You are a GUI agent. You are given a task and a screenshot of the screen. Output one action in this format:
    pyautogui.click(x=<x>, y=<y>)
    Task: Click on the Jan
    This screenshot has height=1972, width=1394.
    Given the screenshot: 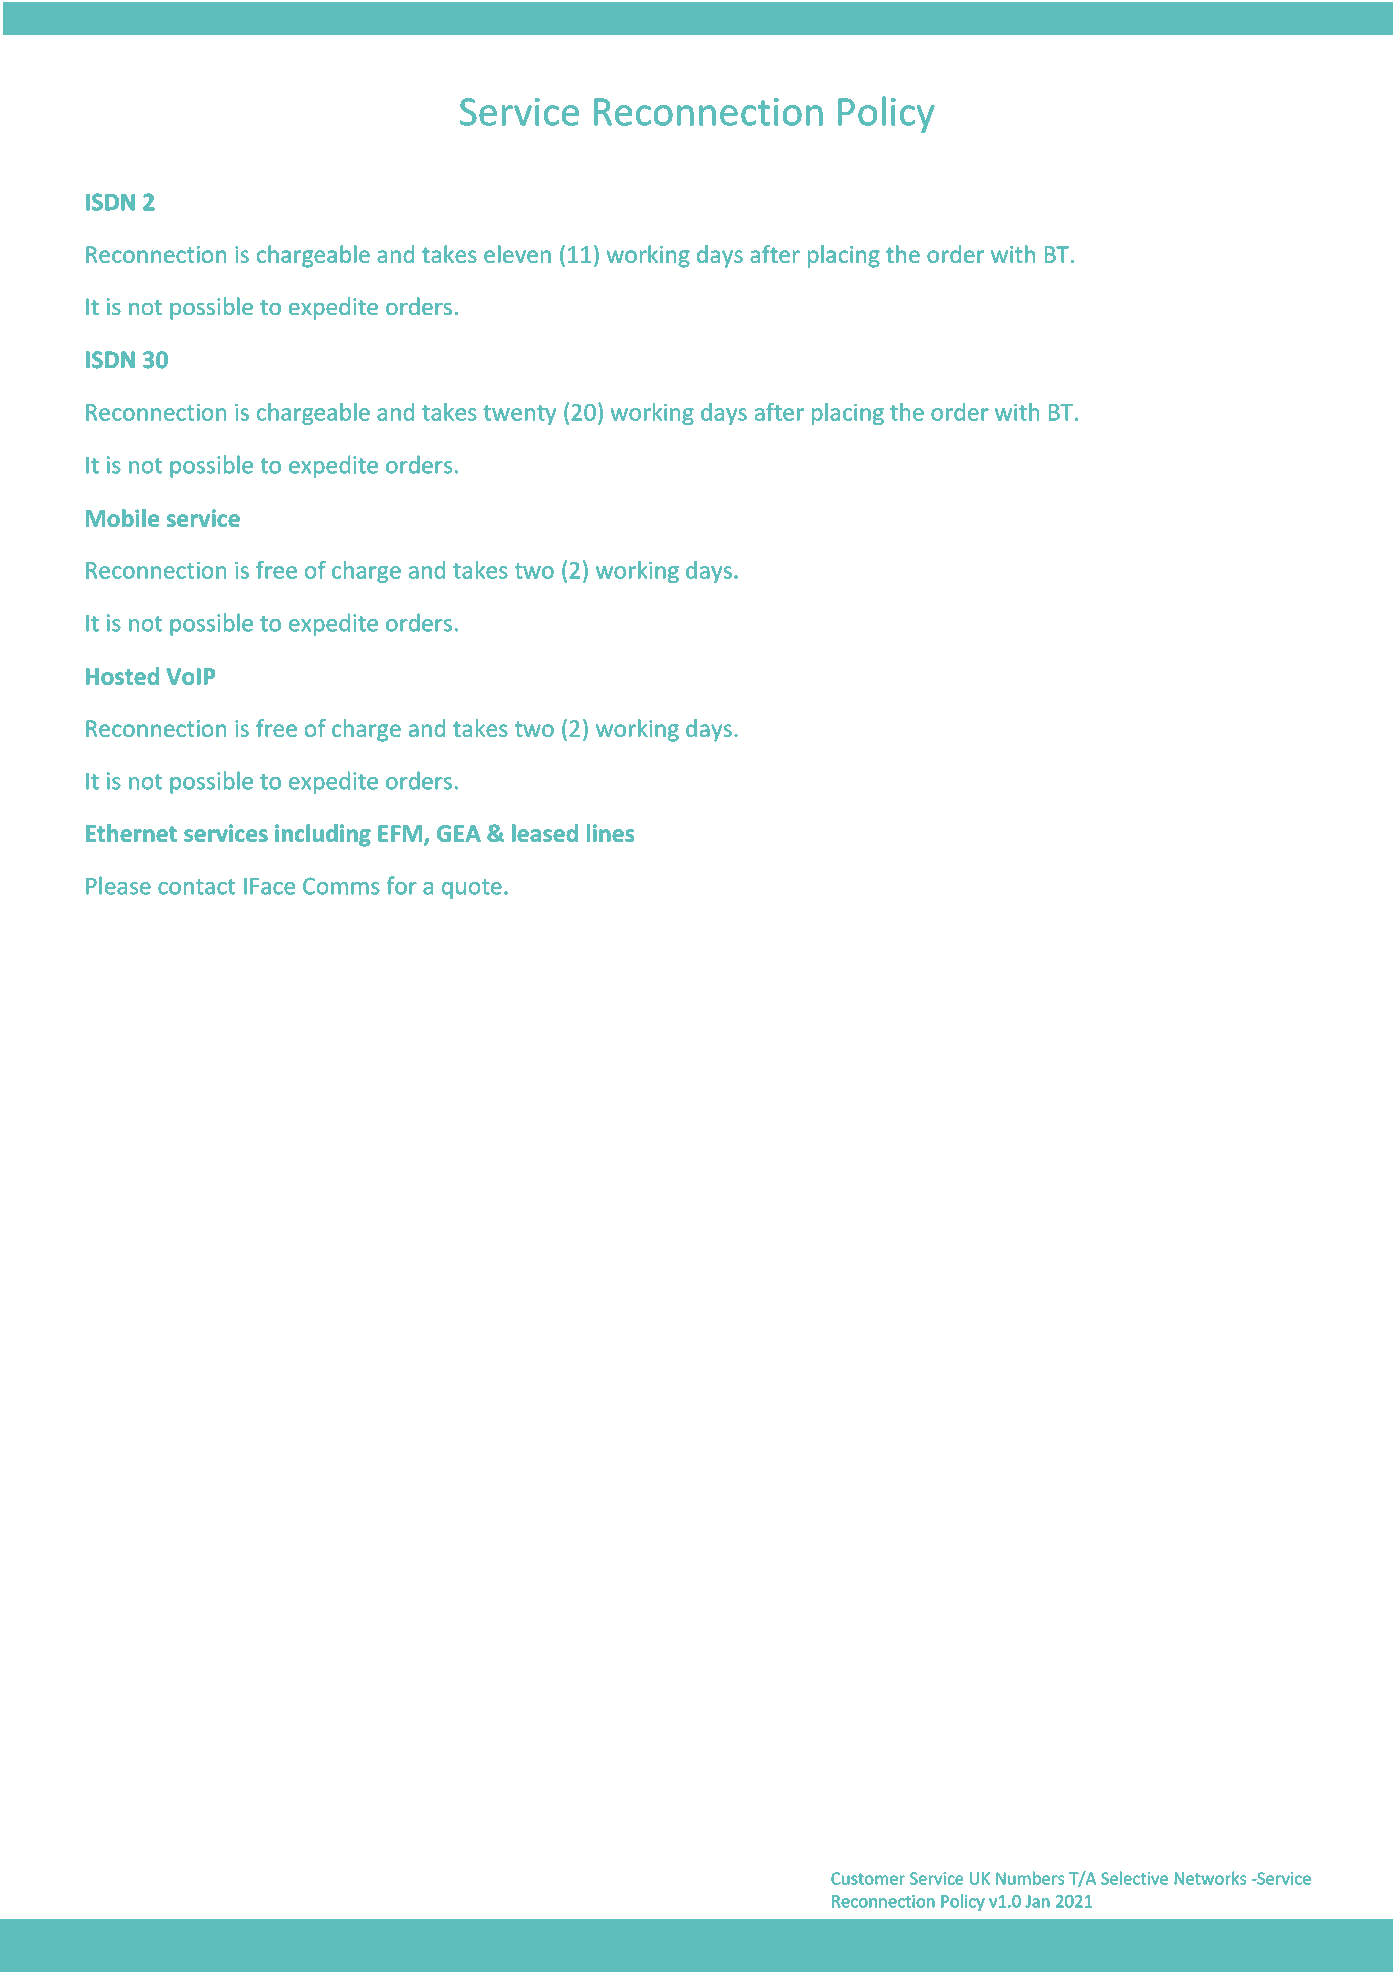 What is the action you would take?
    pyautogui.click(x=1038, y=1901)
